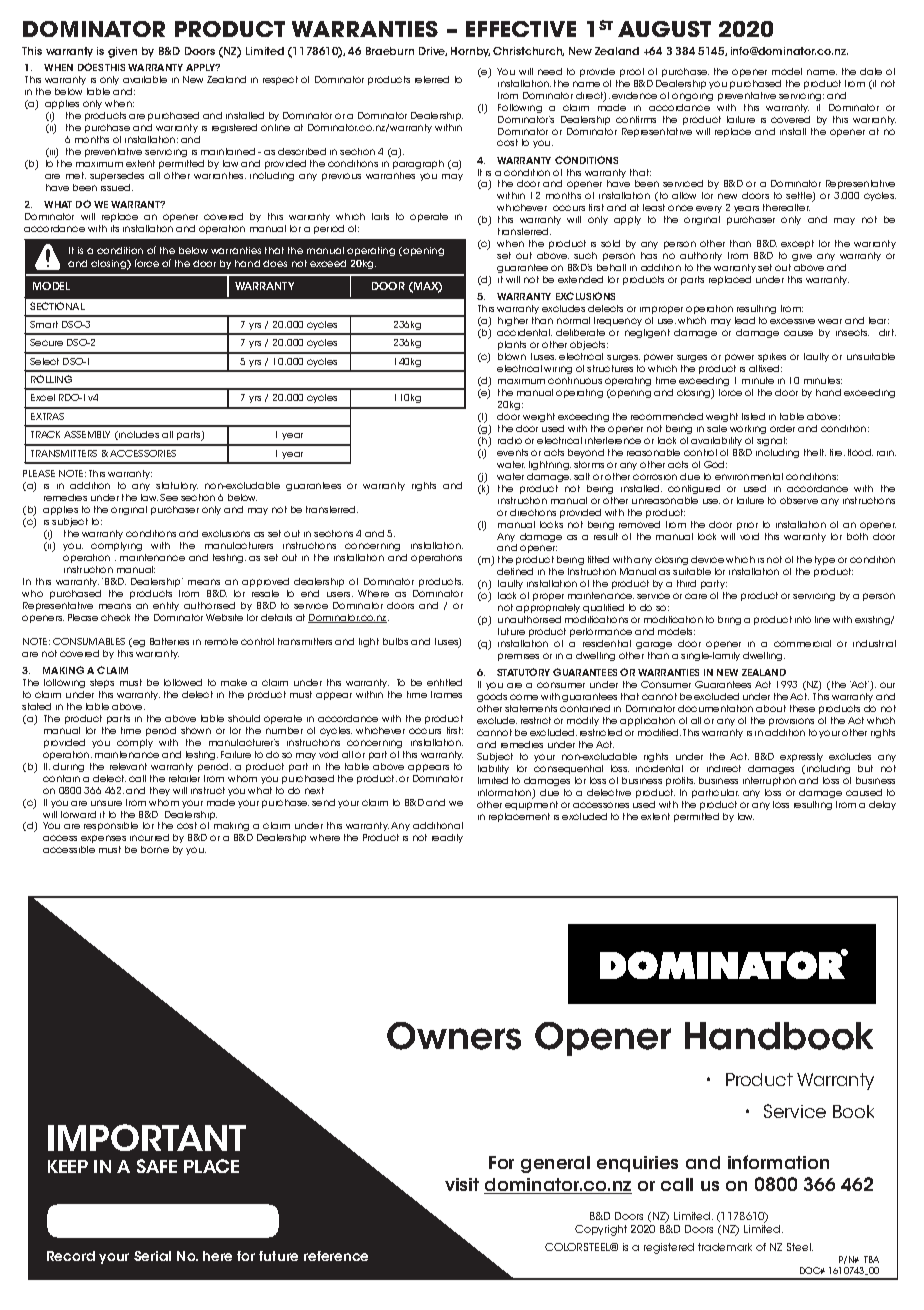 The image size is (924, 1310). I want to click on Serial, so click(152, 1256).
